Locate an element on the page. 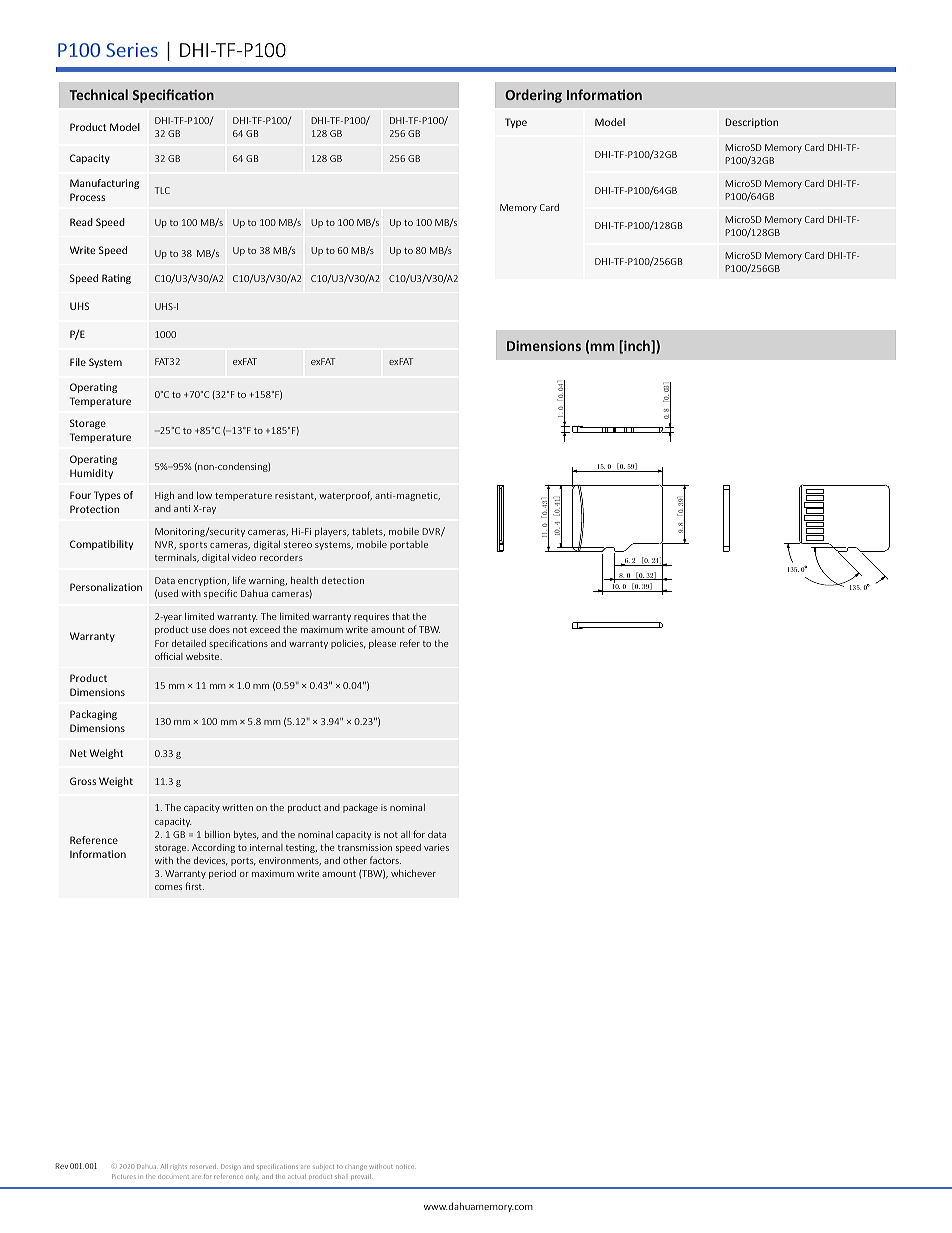 The image size is (952, 1233). High is located at coordinates (164, 496).
